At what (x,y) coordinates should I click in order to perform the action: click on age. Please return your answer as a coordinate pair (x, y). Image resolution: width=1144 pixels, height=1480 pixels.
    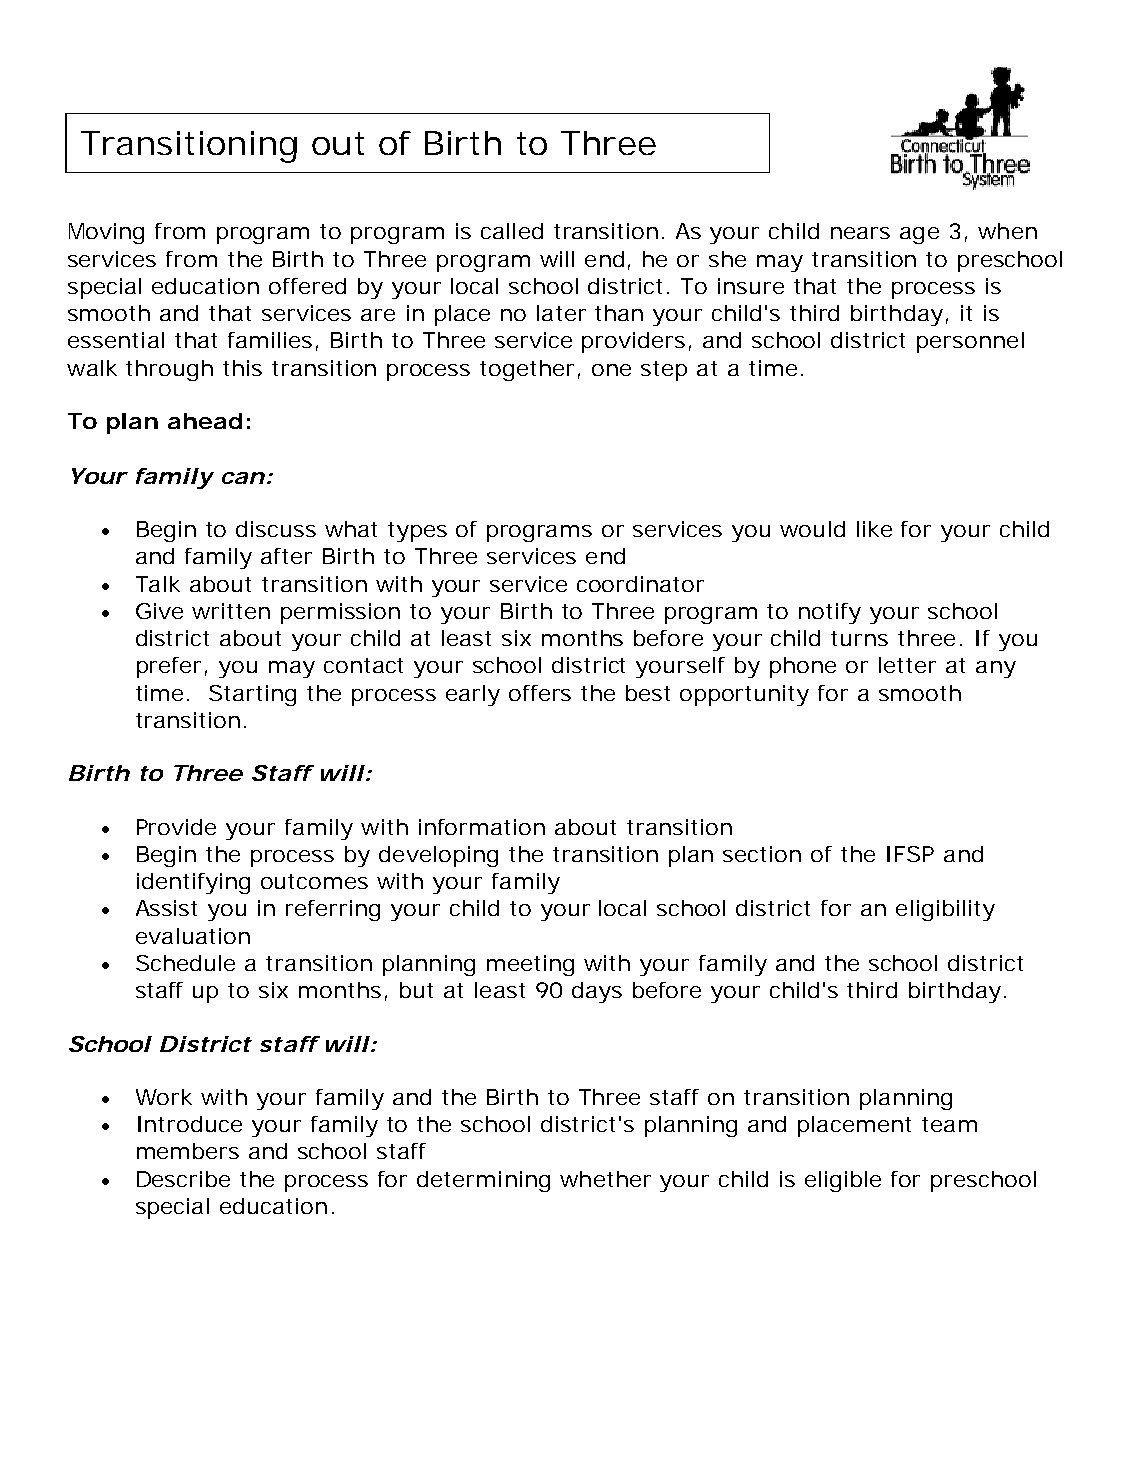
    Looking at the image, I should click on (919, 235).
